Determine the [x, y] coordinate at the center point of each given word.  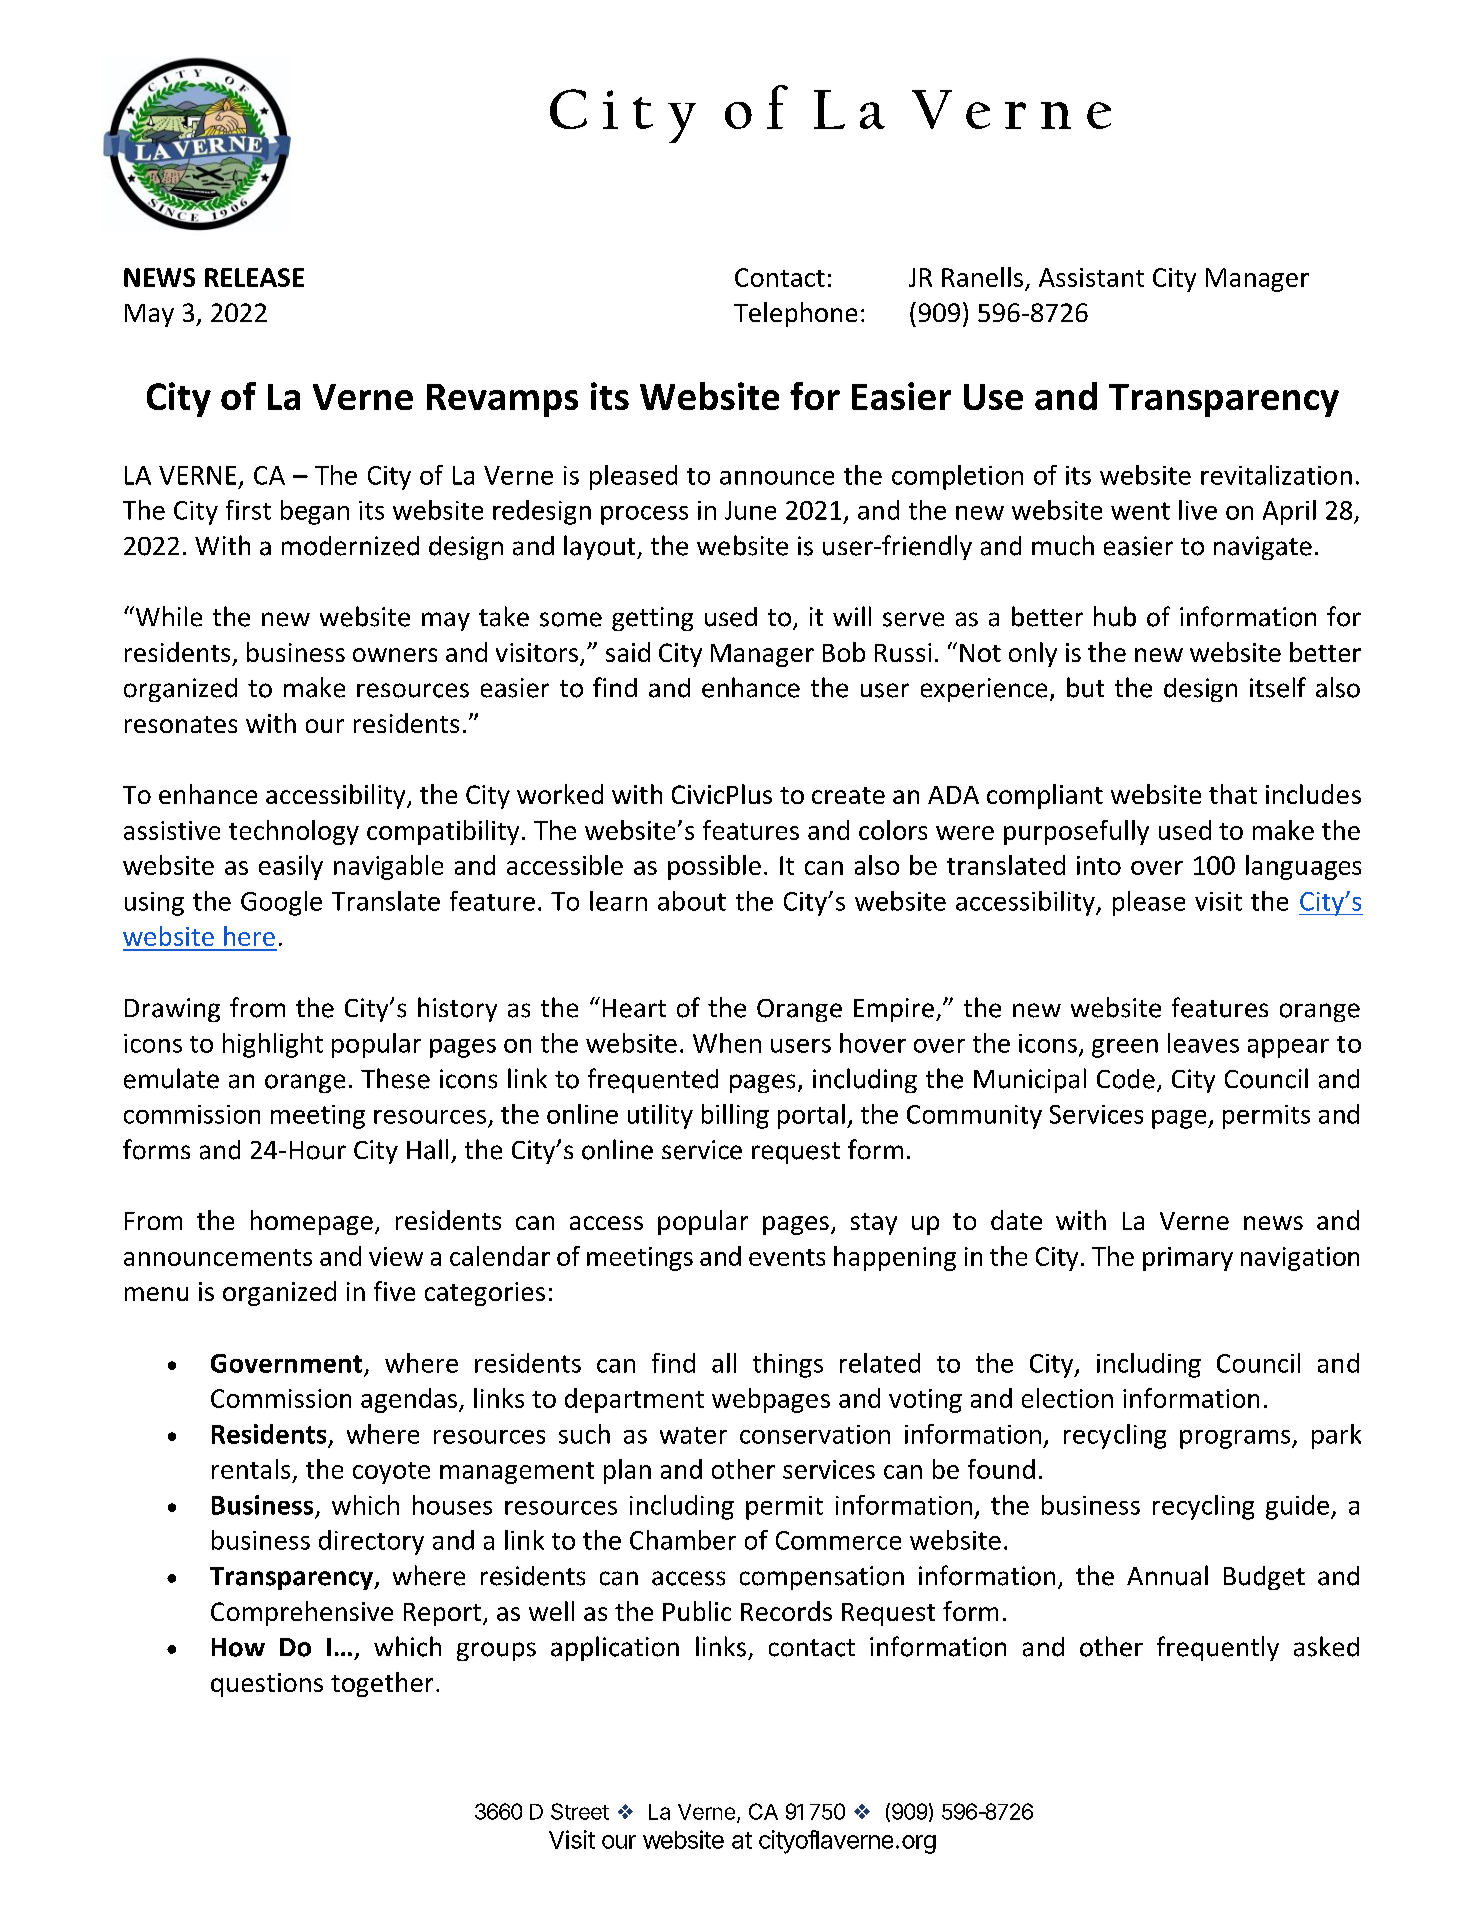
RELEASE [254, 277]
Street [580, 1811]
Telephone [795, 314]
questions [267, 1685]
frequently [1218, 1648]
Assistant [1091, 277]
